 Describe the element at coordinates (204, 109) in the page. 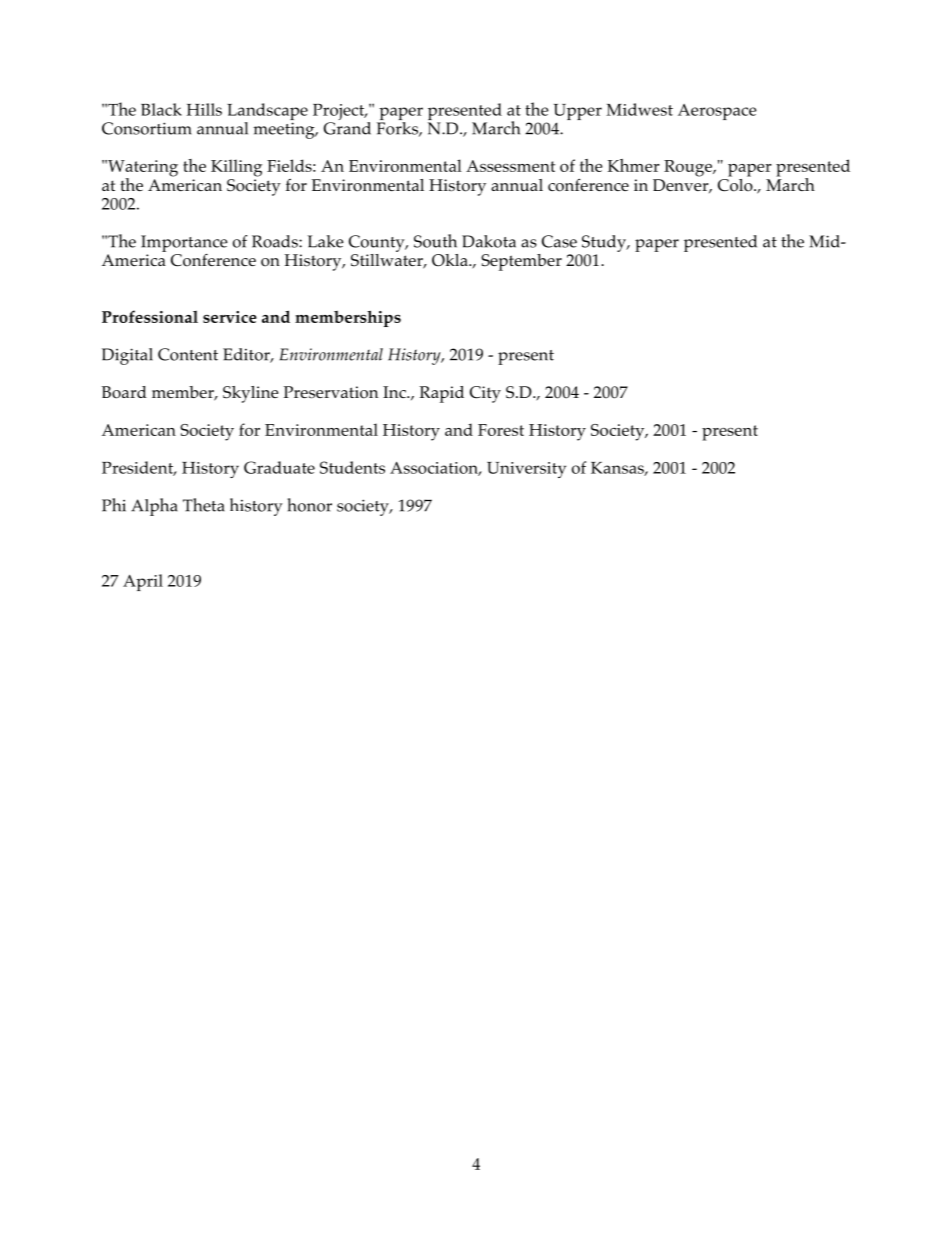

I see `Hills` at that location.
